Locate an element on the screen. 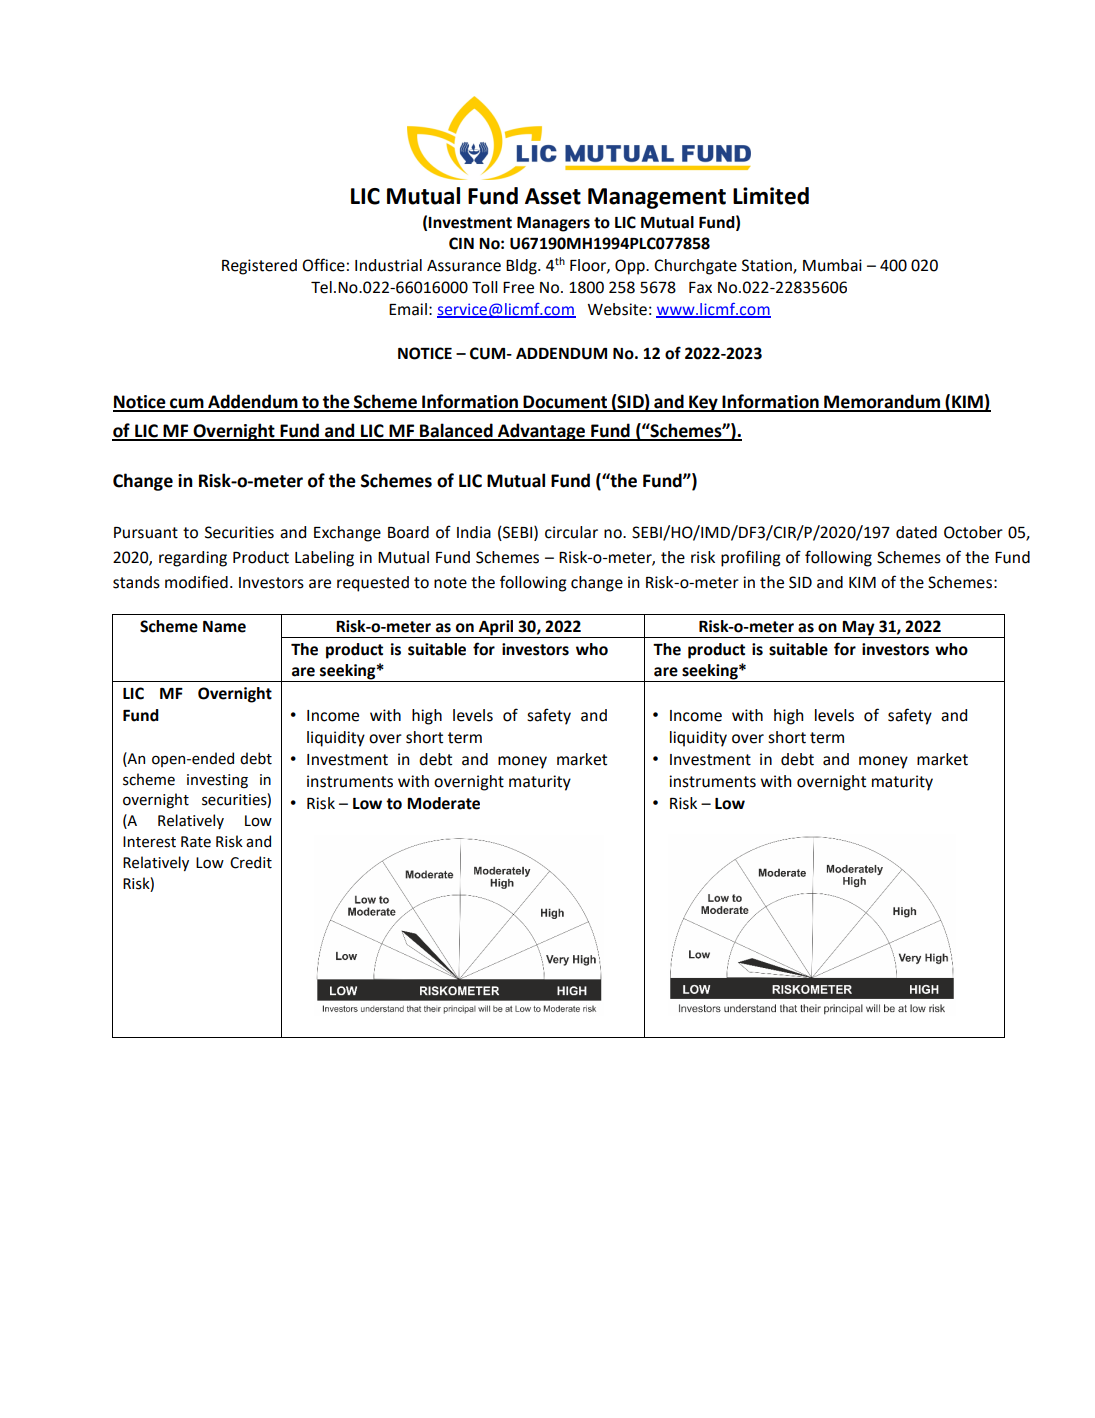 The width and height of the screenshot is (1095, 1418). Interest is located at coordinates (149, 842).
